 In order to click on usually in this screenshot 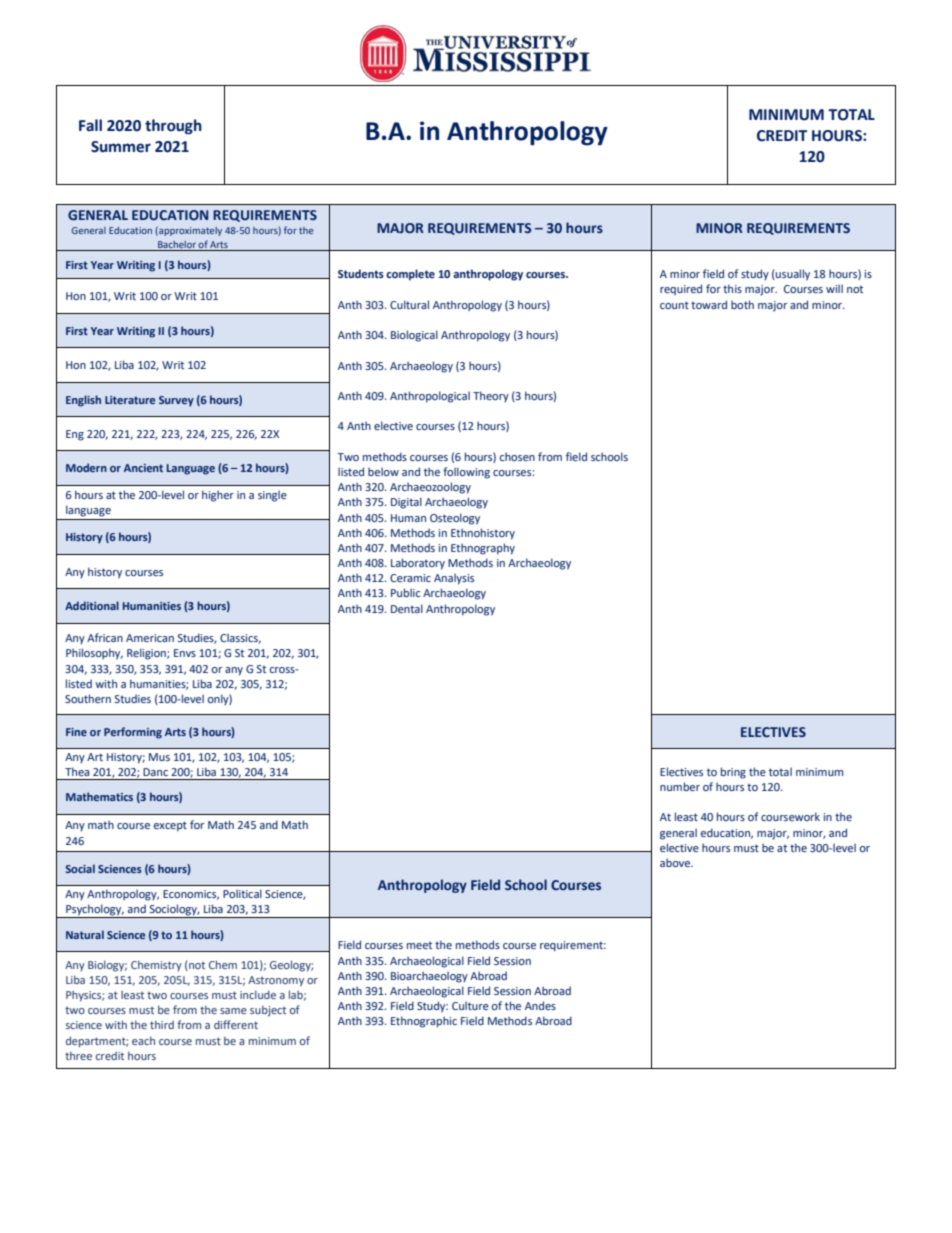, I will do `click(792, 275)`.
